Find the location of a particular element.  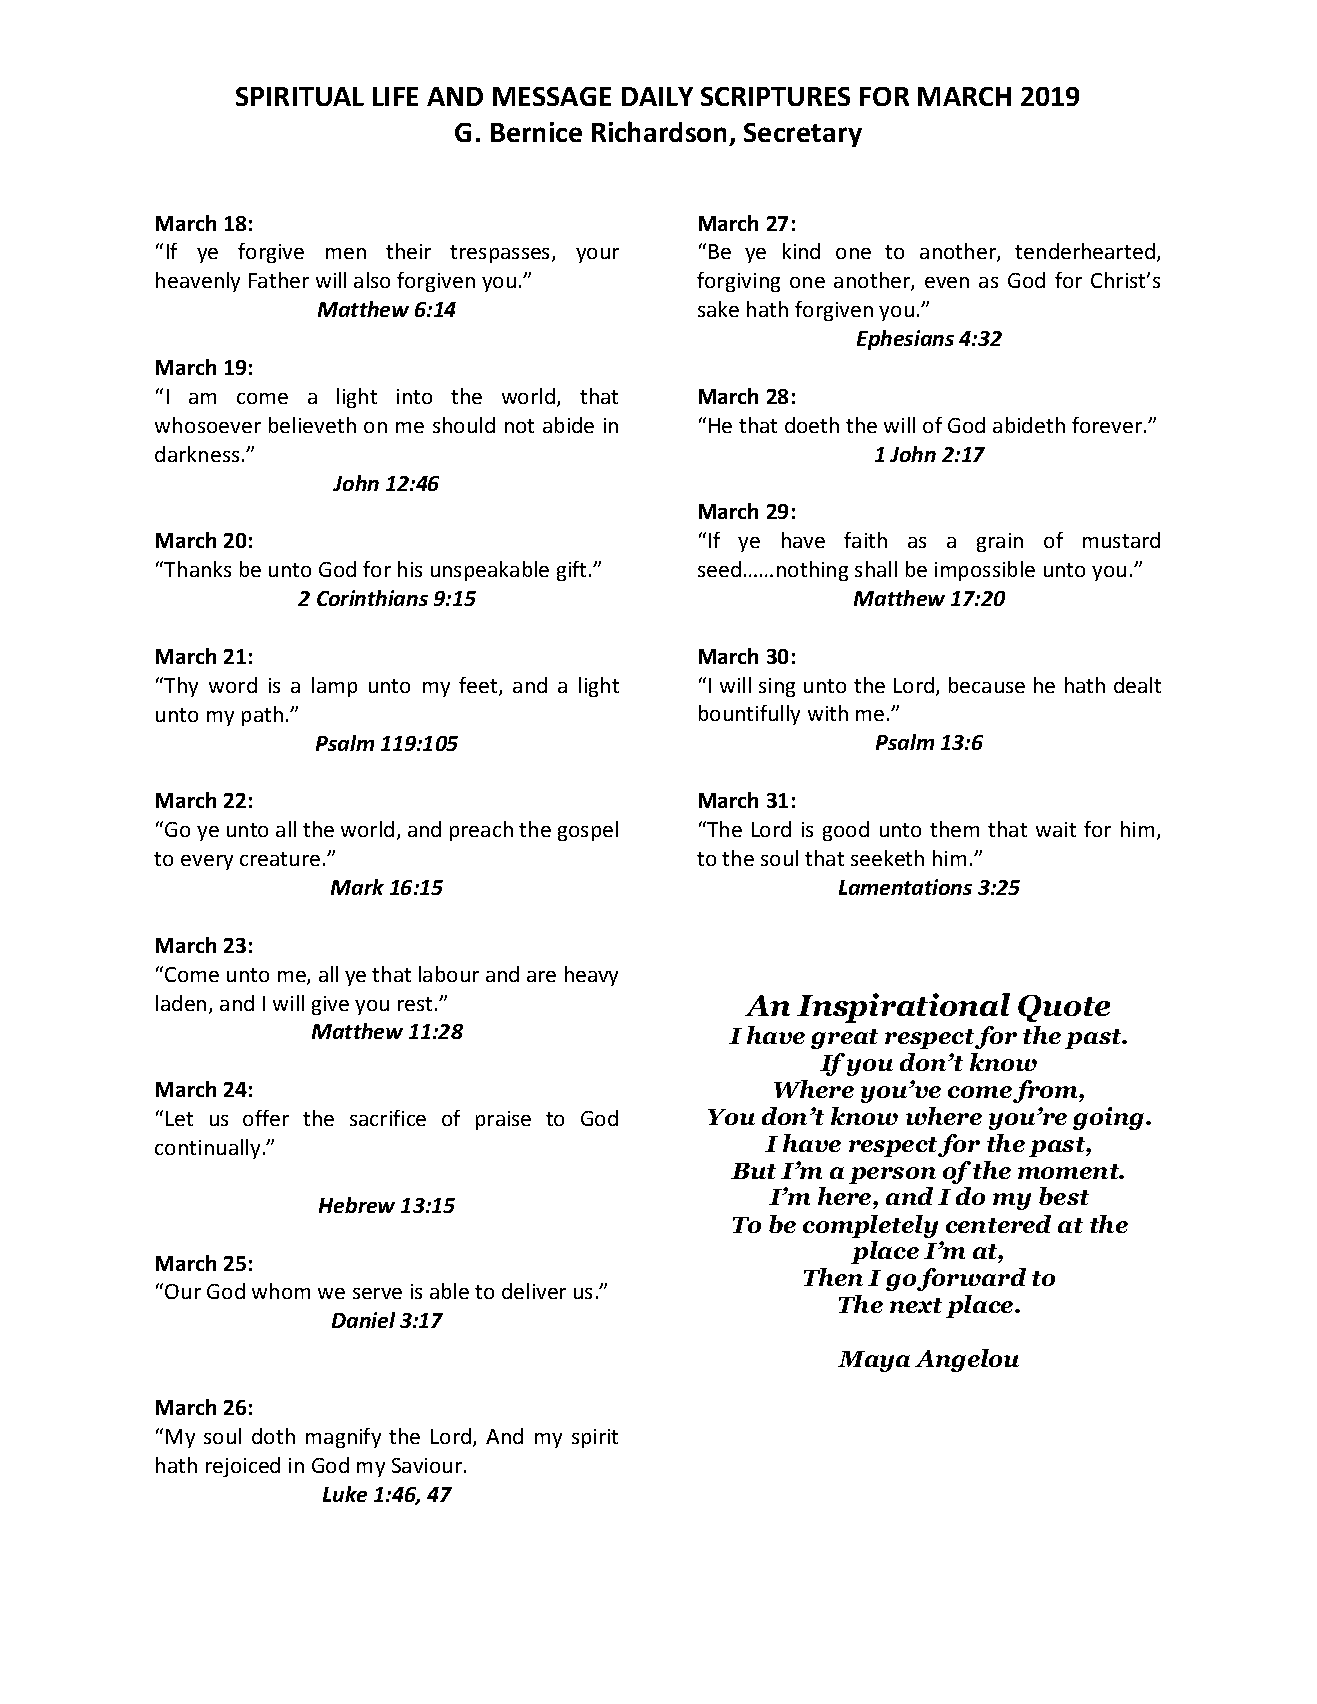

laden is located at coordinates (181, 1003).
